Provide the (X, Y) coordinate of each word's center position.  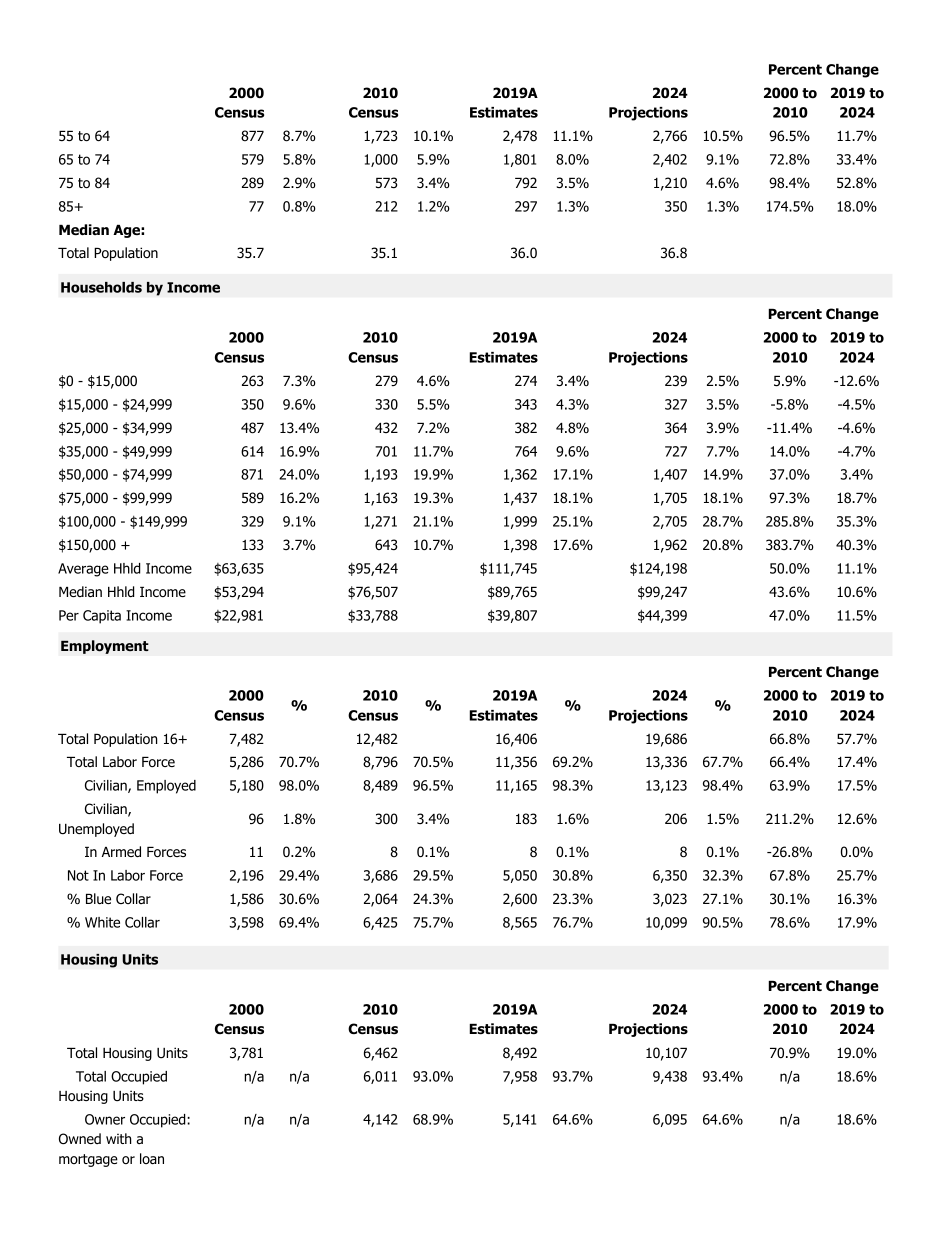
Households (101, 287)
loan (152, 1159)
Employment (105, 647)
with (118, 1138)
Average (83, 570)
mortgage (88, 1160)
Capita (102, 617)
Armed (121, 851)
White (102, 922)
